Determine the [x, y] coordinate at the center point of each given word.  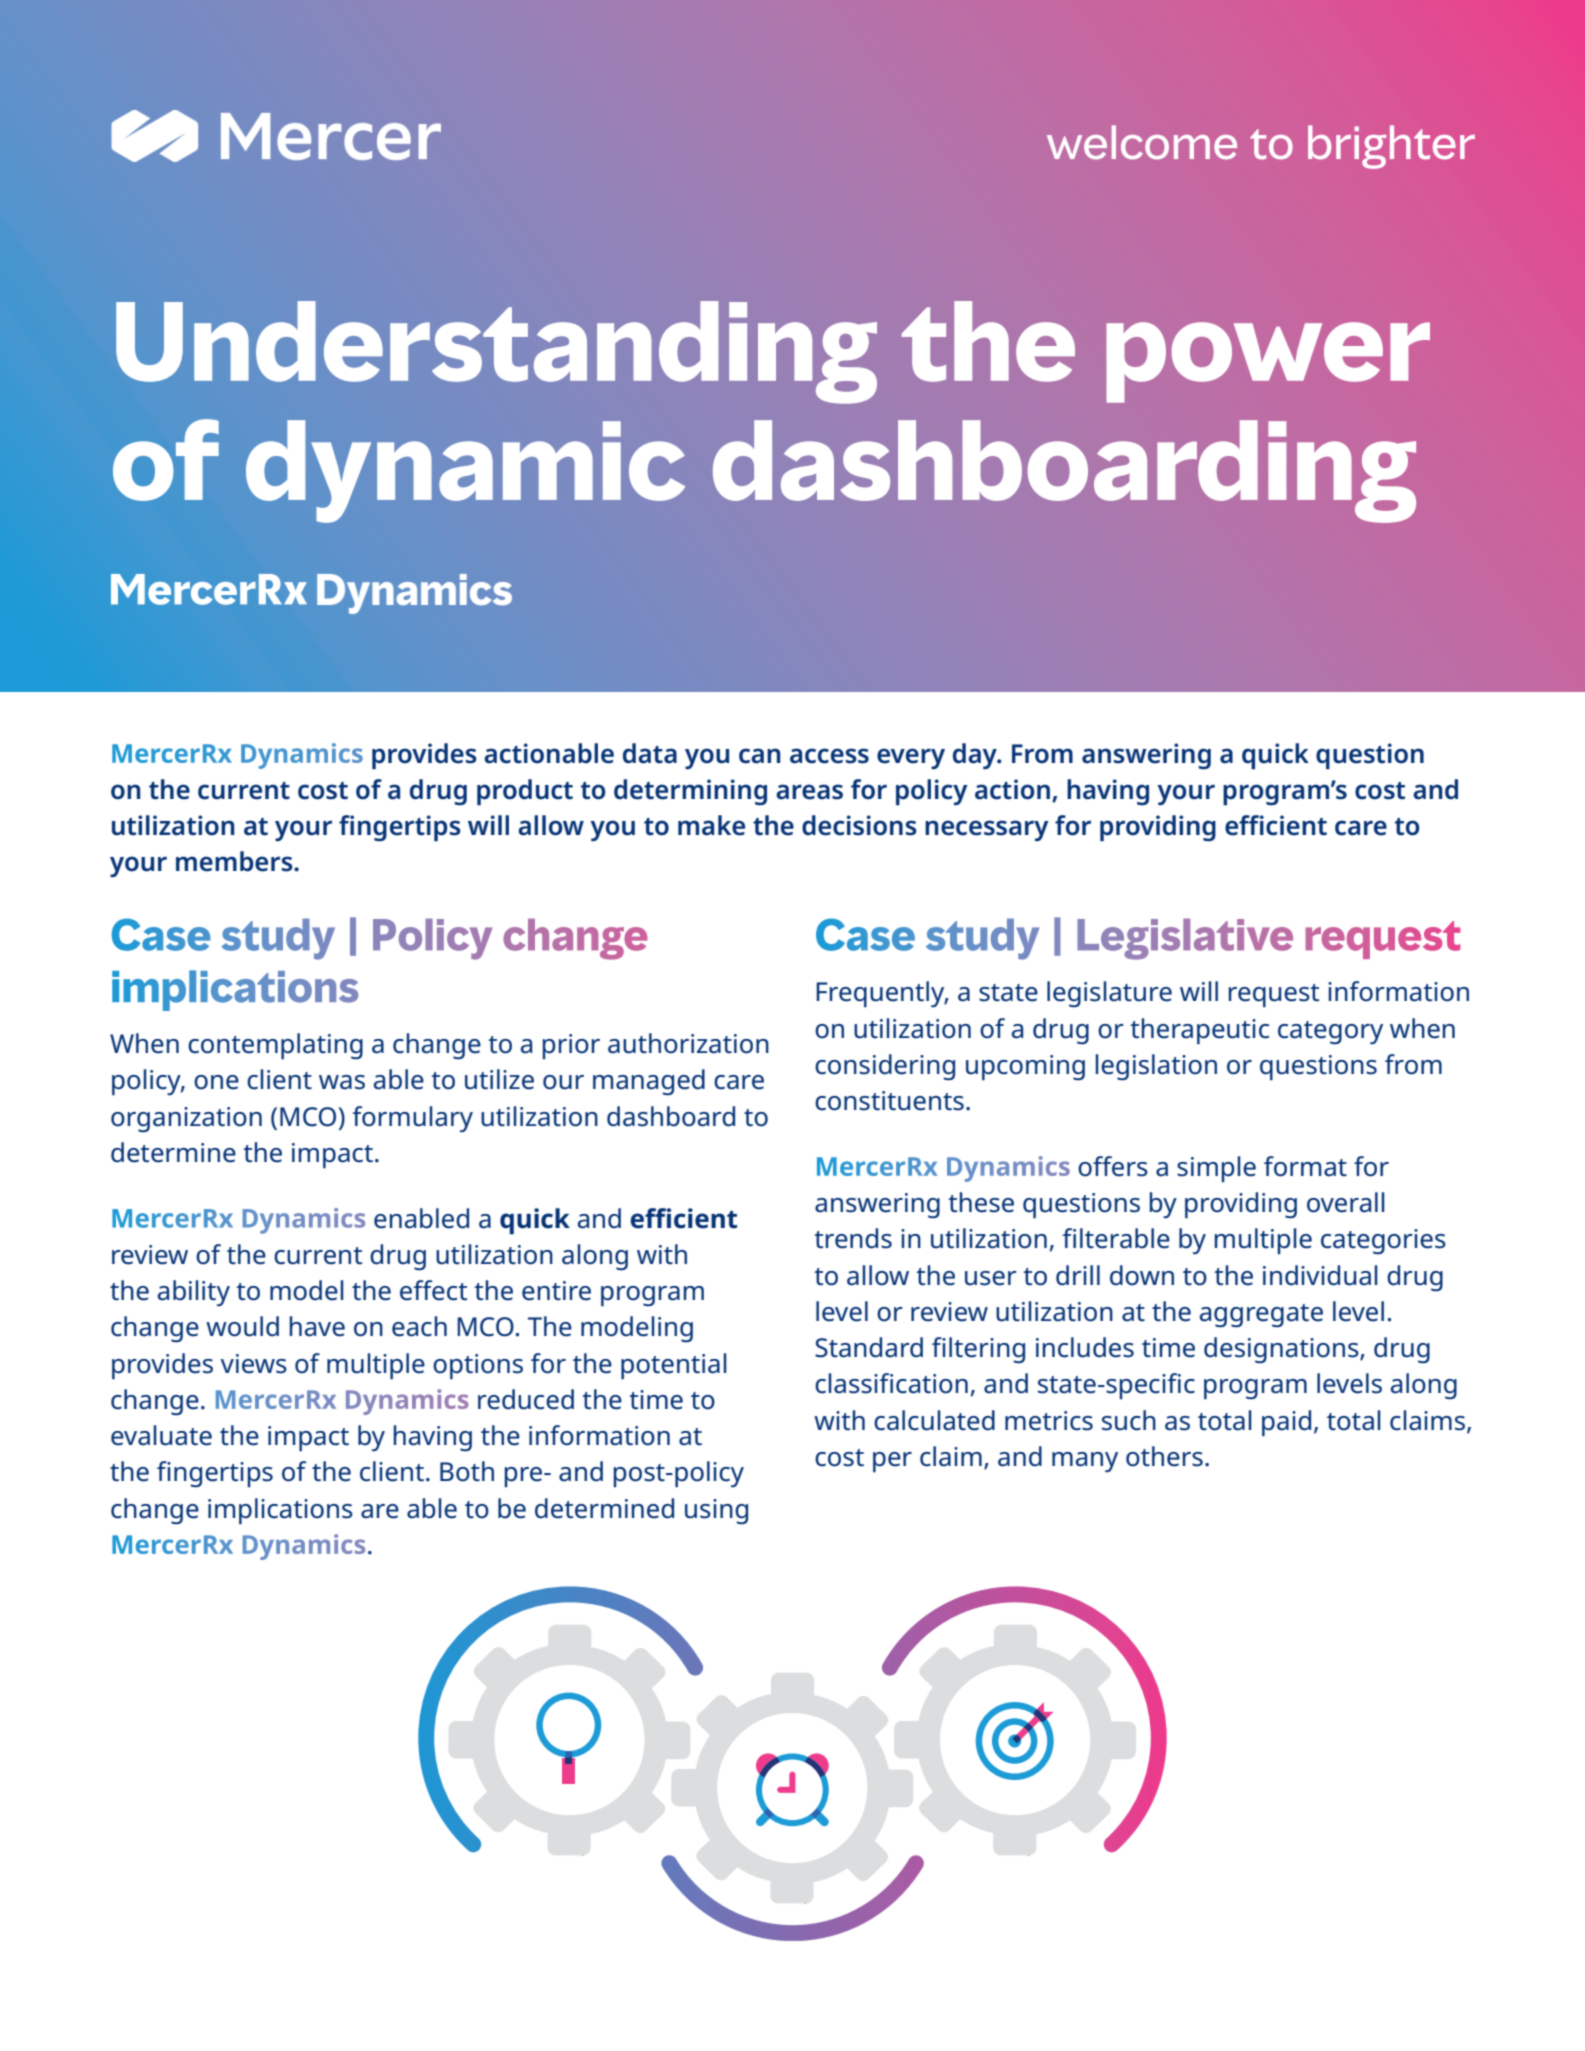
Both [467, 1471]
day [976, 756]
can [760, 756]
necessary [987, 830]
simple [1216, 1169]
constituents [889, 1101]
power [1268, 362]
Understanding [496, 352]
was [342, 1082]
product [525, 792]
